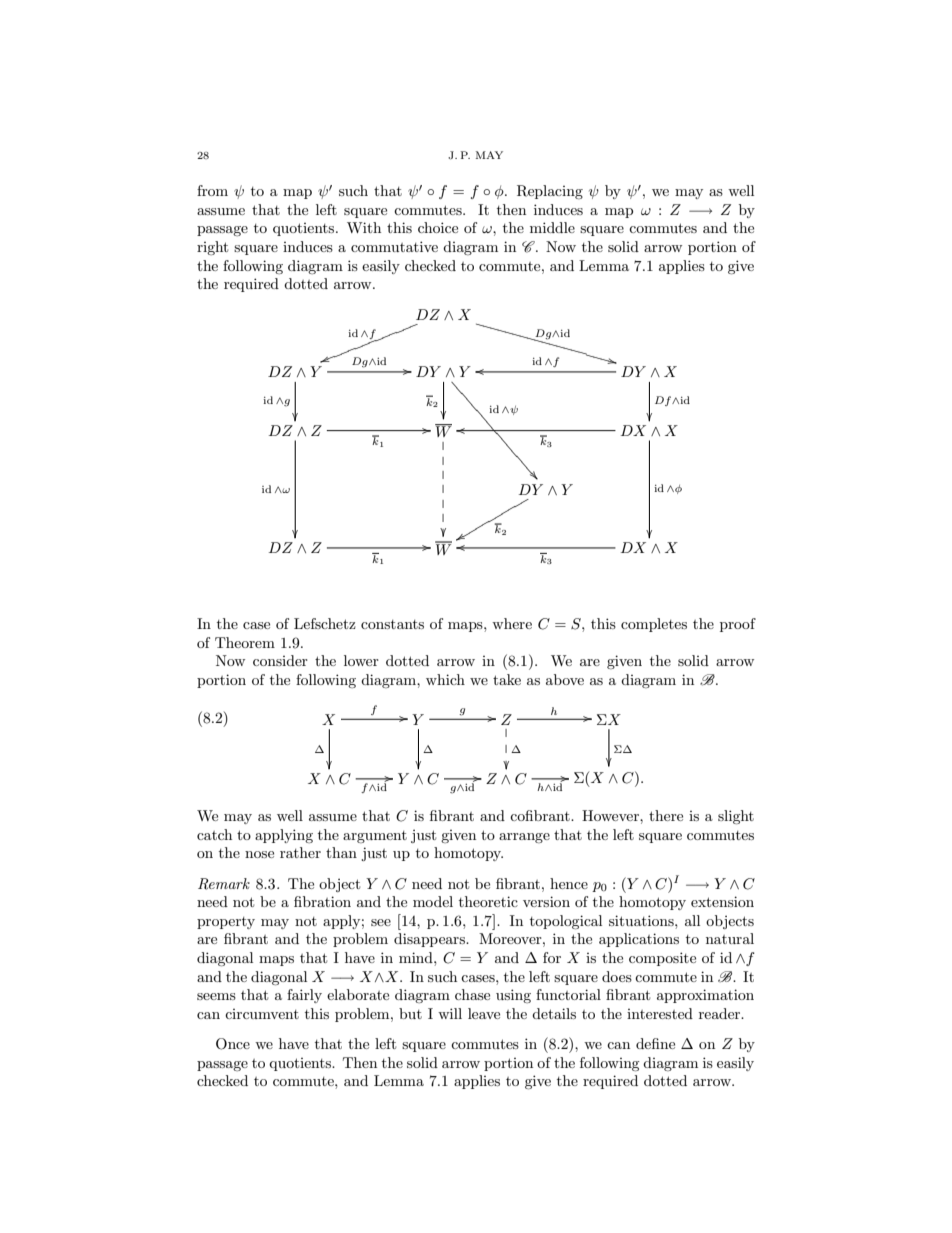 The width and height of the screenshot is (952, 1233). Describe the element at coordinates (654, 625) in the screenshot. I see `completes` at that location.
